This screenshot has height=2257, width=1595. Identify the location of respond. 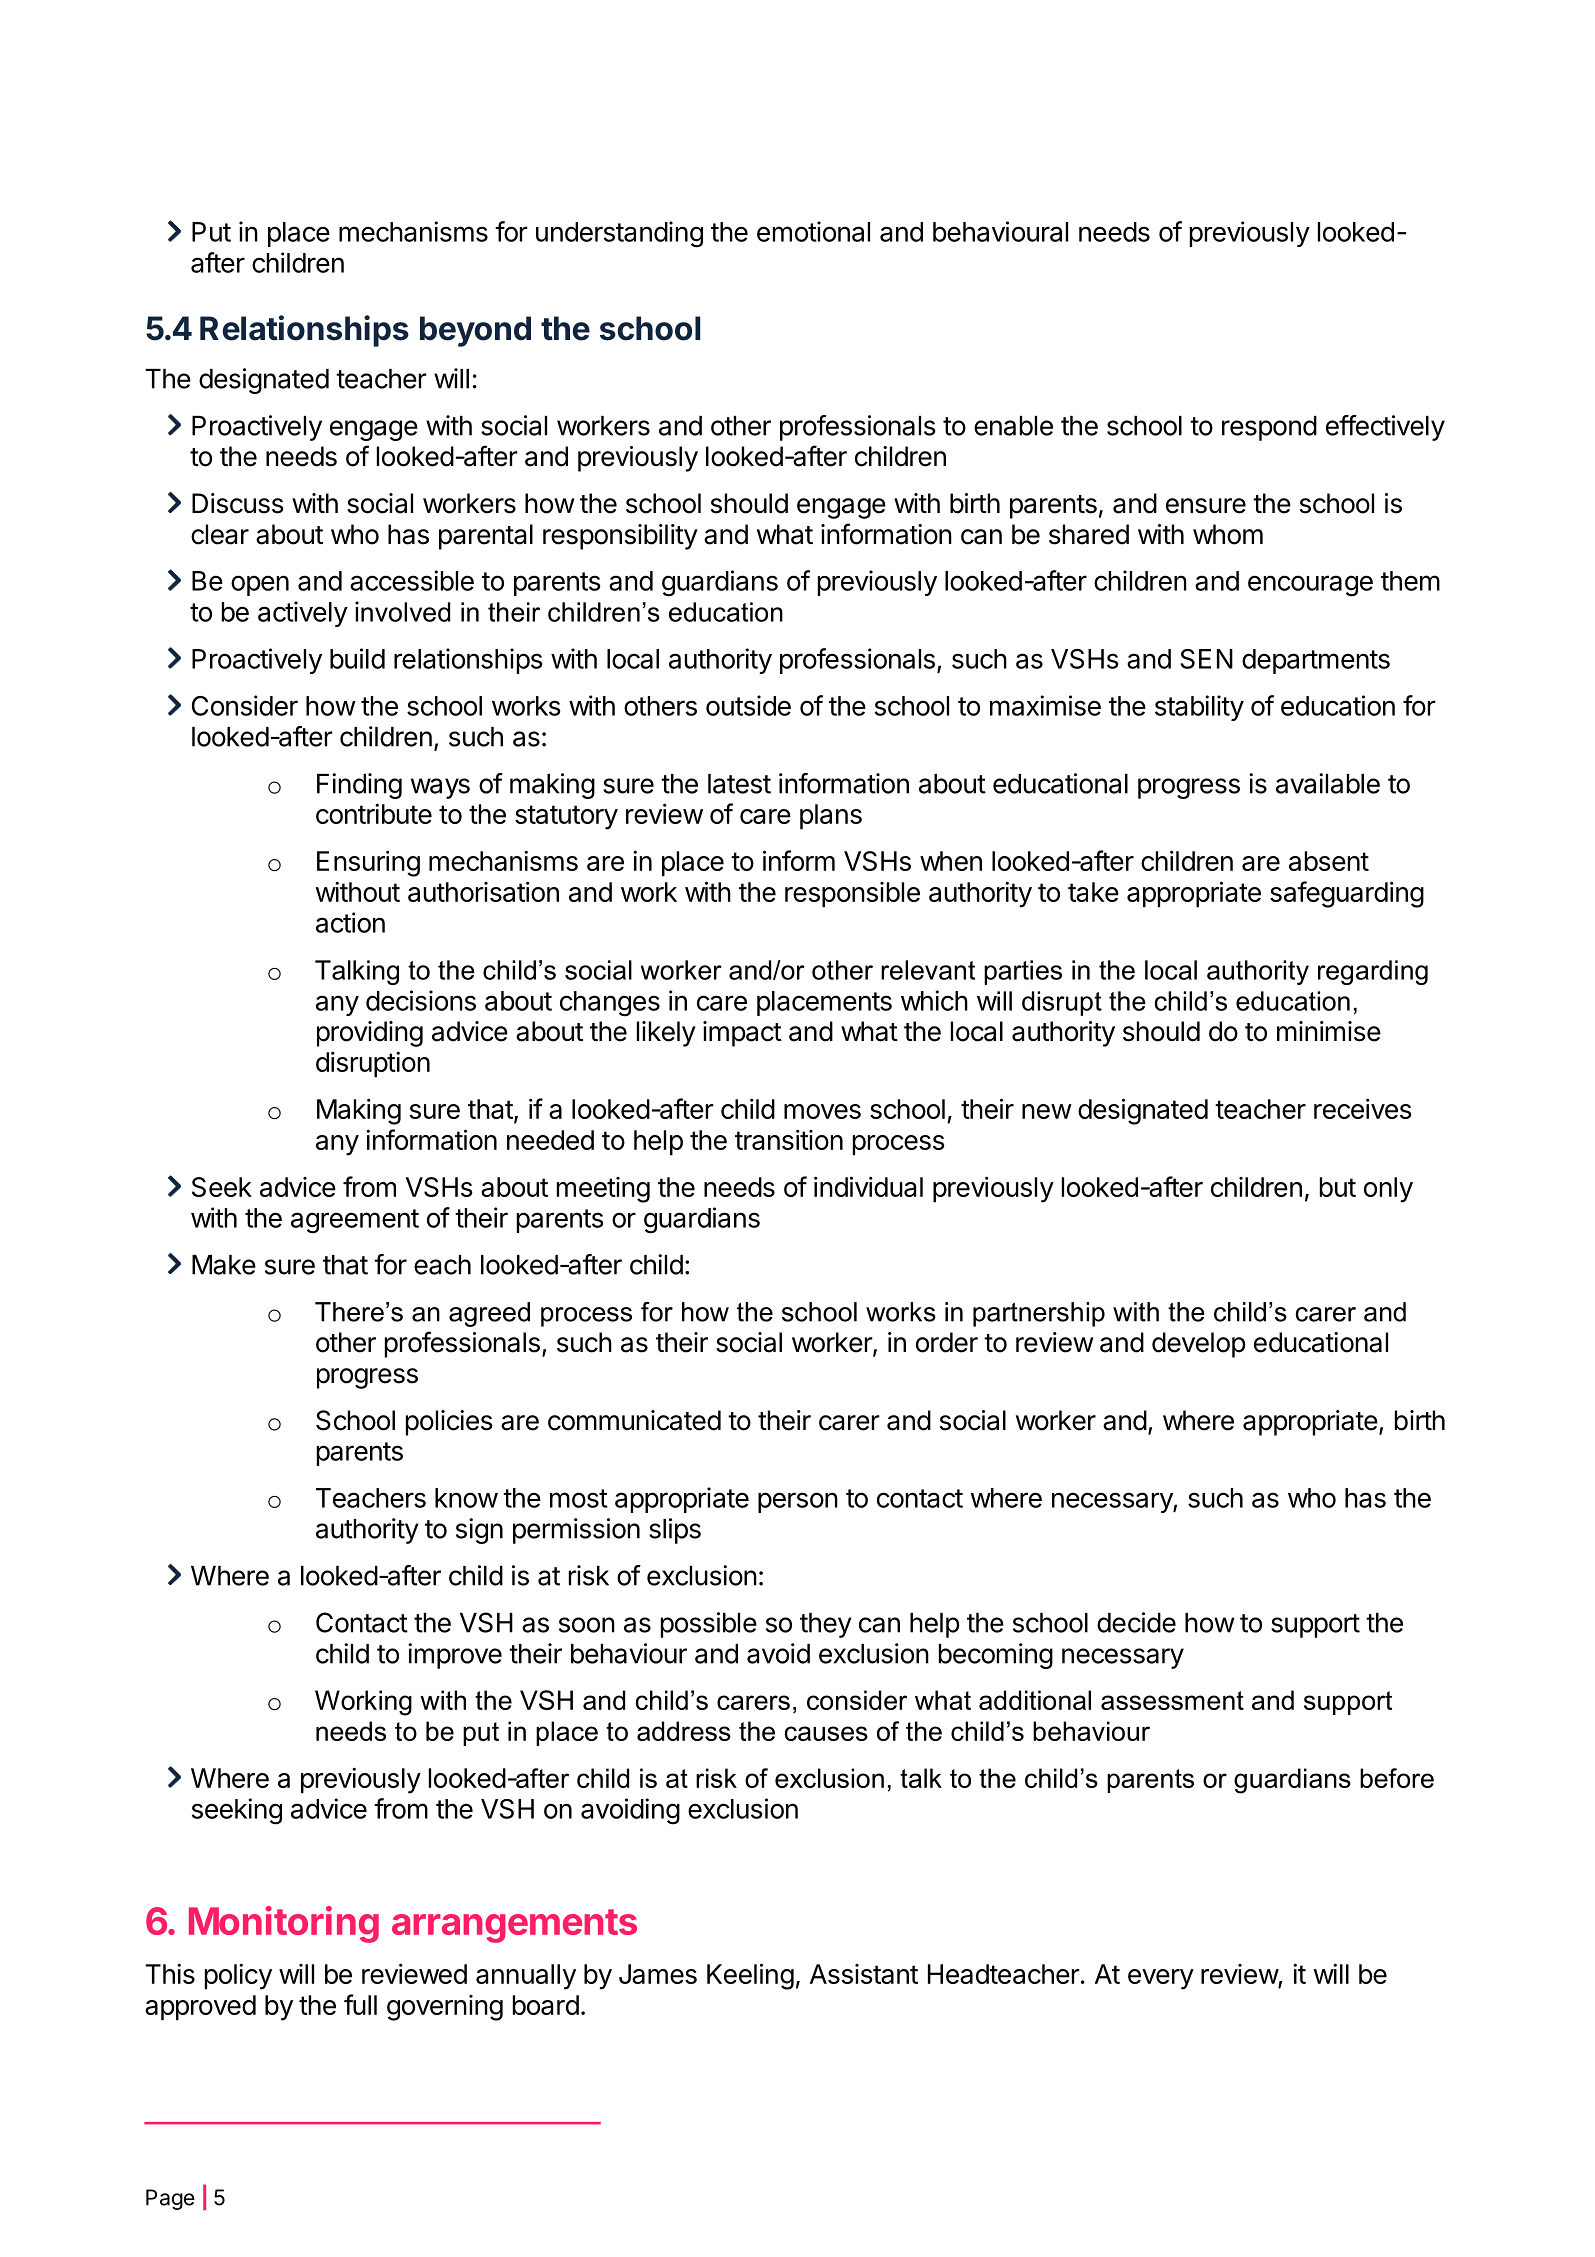
(1269, 428).
